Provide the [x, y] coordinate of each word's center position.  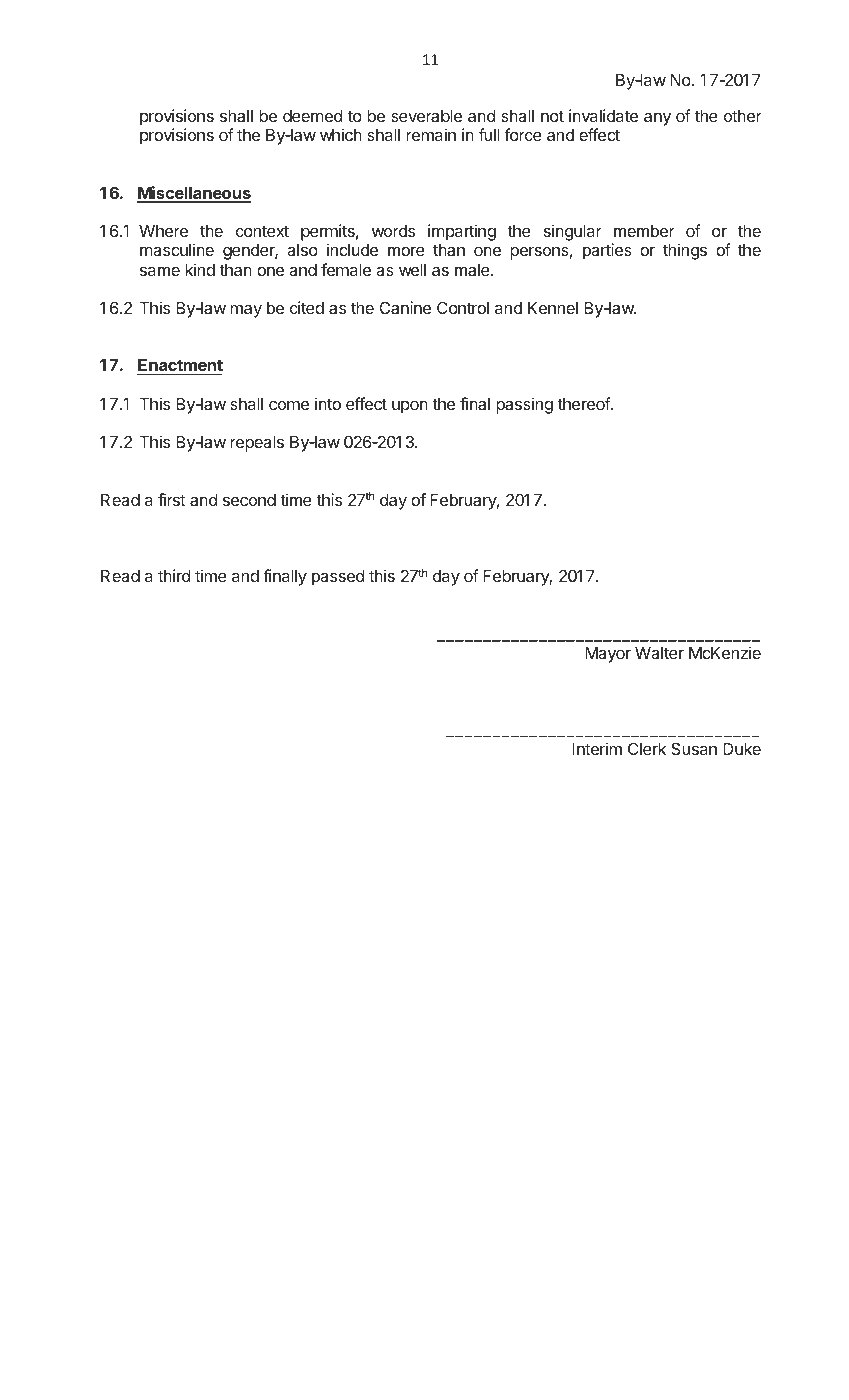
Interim [597, 748]
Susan [694, 748]
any [657, 119]
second [249, 500]
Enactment [180, 367]
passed [338, 578]
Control [463, 307]
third [174, 575]
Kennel [553, 308]
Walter [659, 653]
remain [431, 134]
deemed [312, 116]
